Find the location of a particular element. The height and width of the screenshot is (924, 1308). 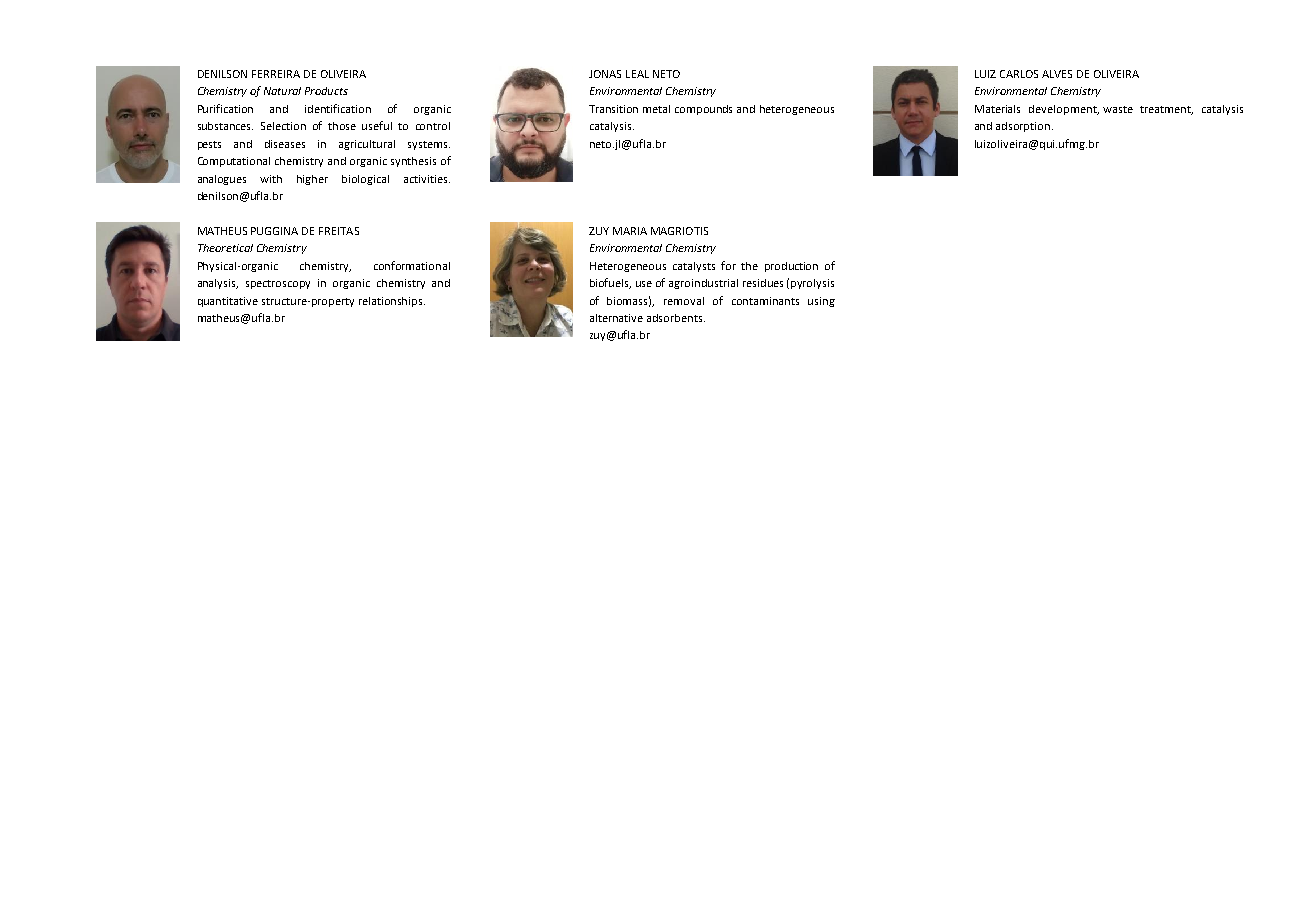

relationships is located at coordinates (392, 302).
